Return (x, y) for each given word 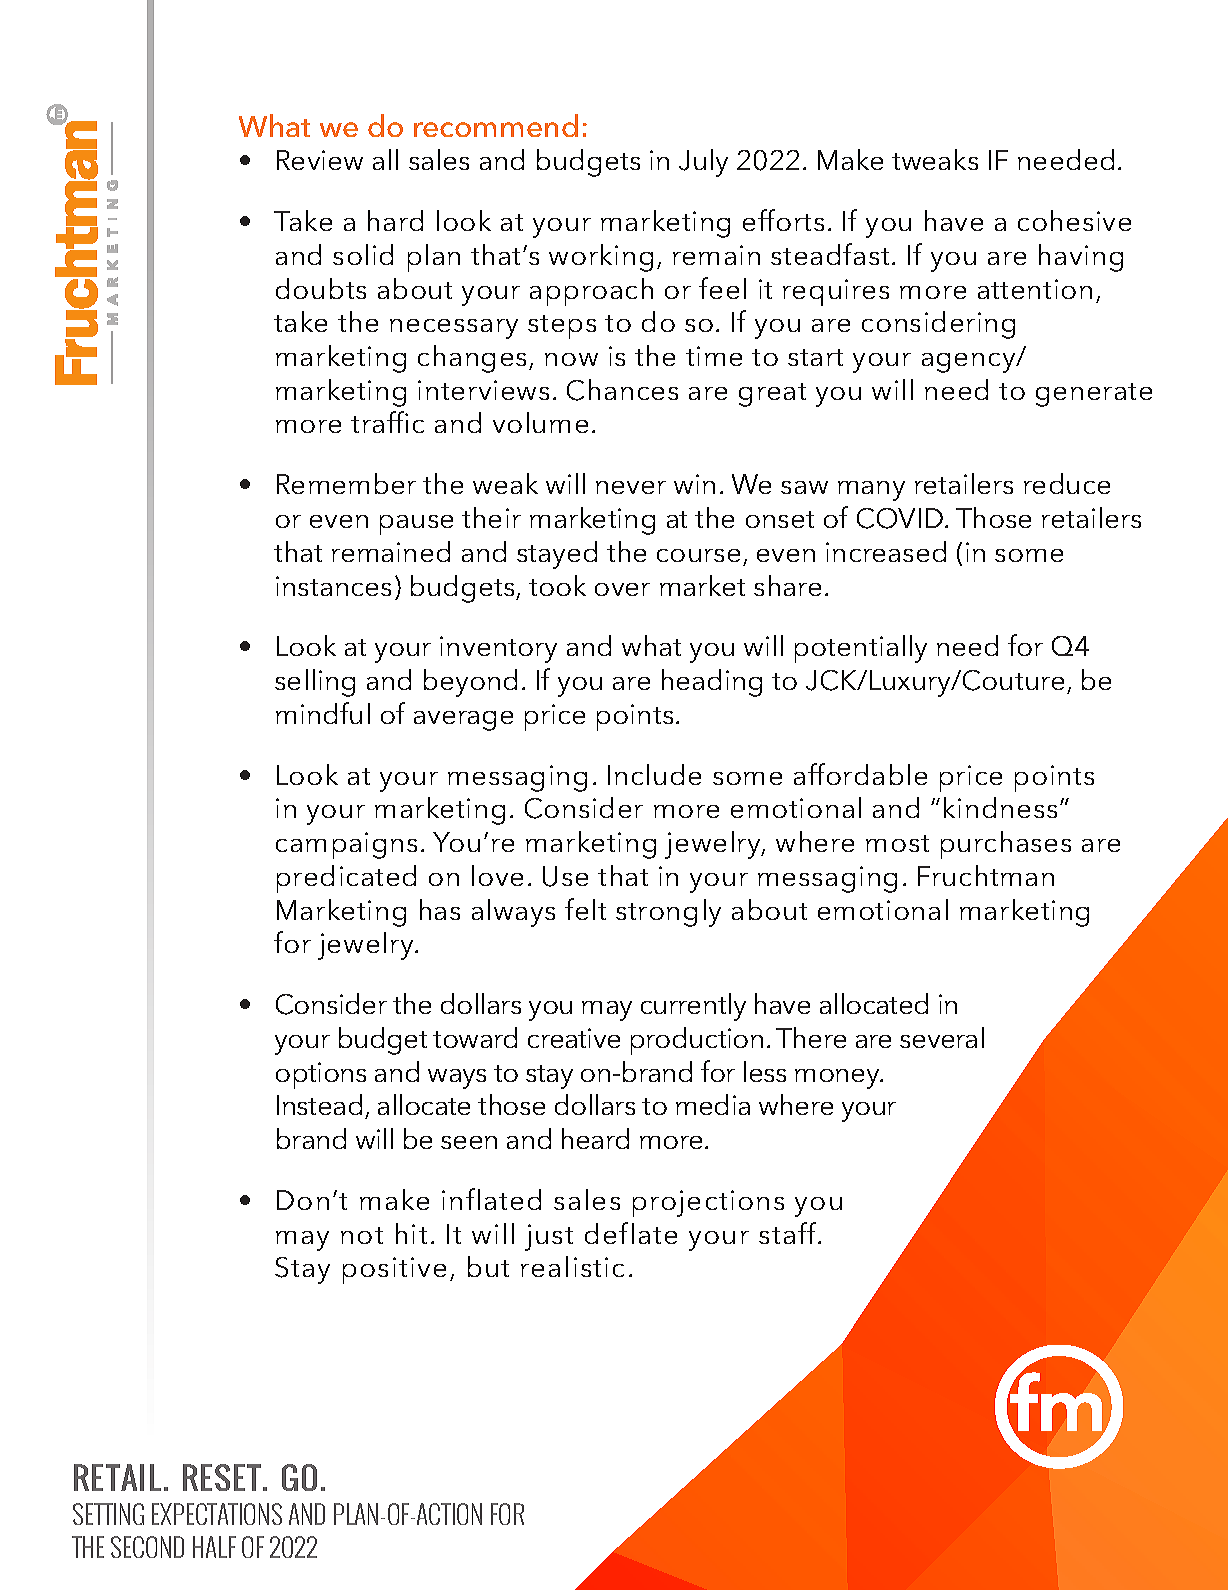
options (321, 1075)
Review (320, 160)
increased (886, 551)
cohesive (1074, 220)
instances (333, 586)
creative (574, 1038)
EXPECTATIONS (217, 1514)
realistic (572, 1266)
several (942, 1037)
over (622, 589)
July (703, 163)
